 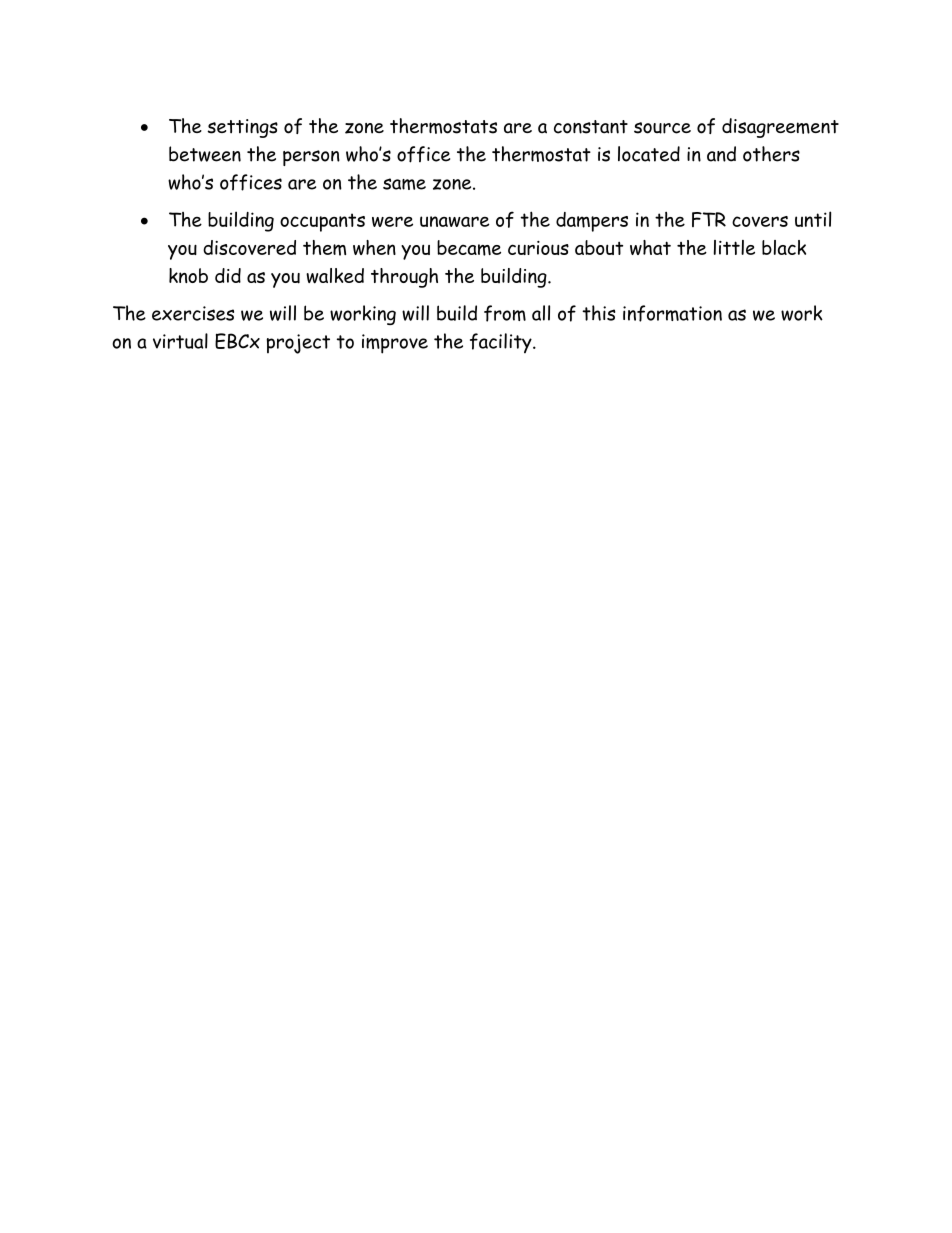 What do you see at coordinates (672, 313) in the image?
I see `information` at bounding box center [672, 313].
